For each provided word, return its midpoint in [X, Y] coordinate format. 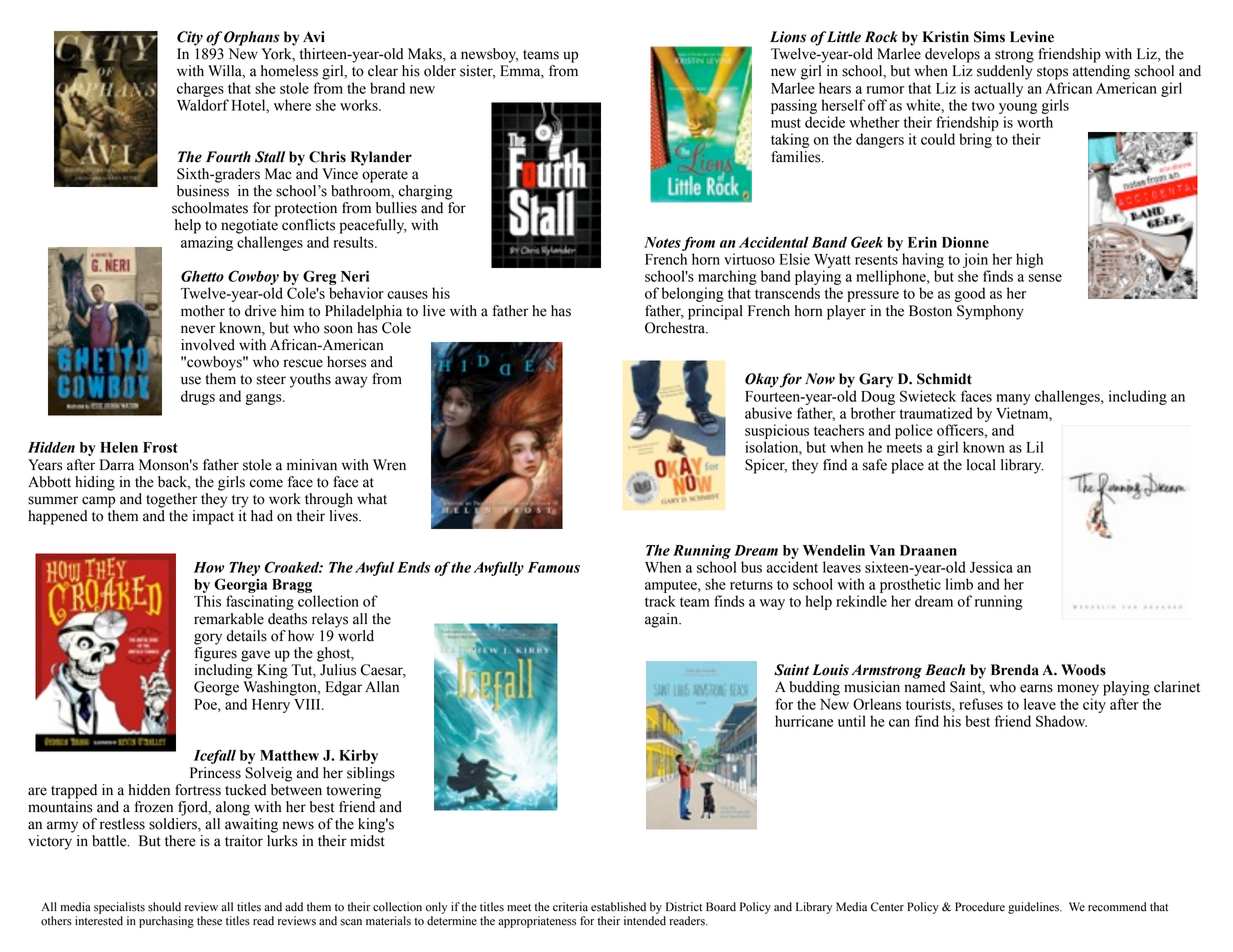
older [440, 71]
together [171, 500]
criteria [570, 907]
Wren [389, 465]
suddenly [1004, 72]
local [981, 465]
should [164, 907]
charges [200, 89]
